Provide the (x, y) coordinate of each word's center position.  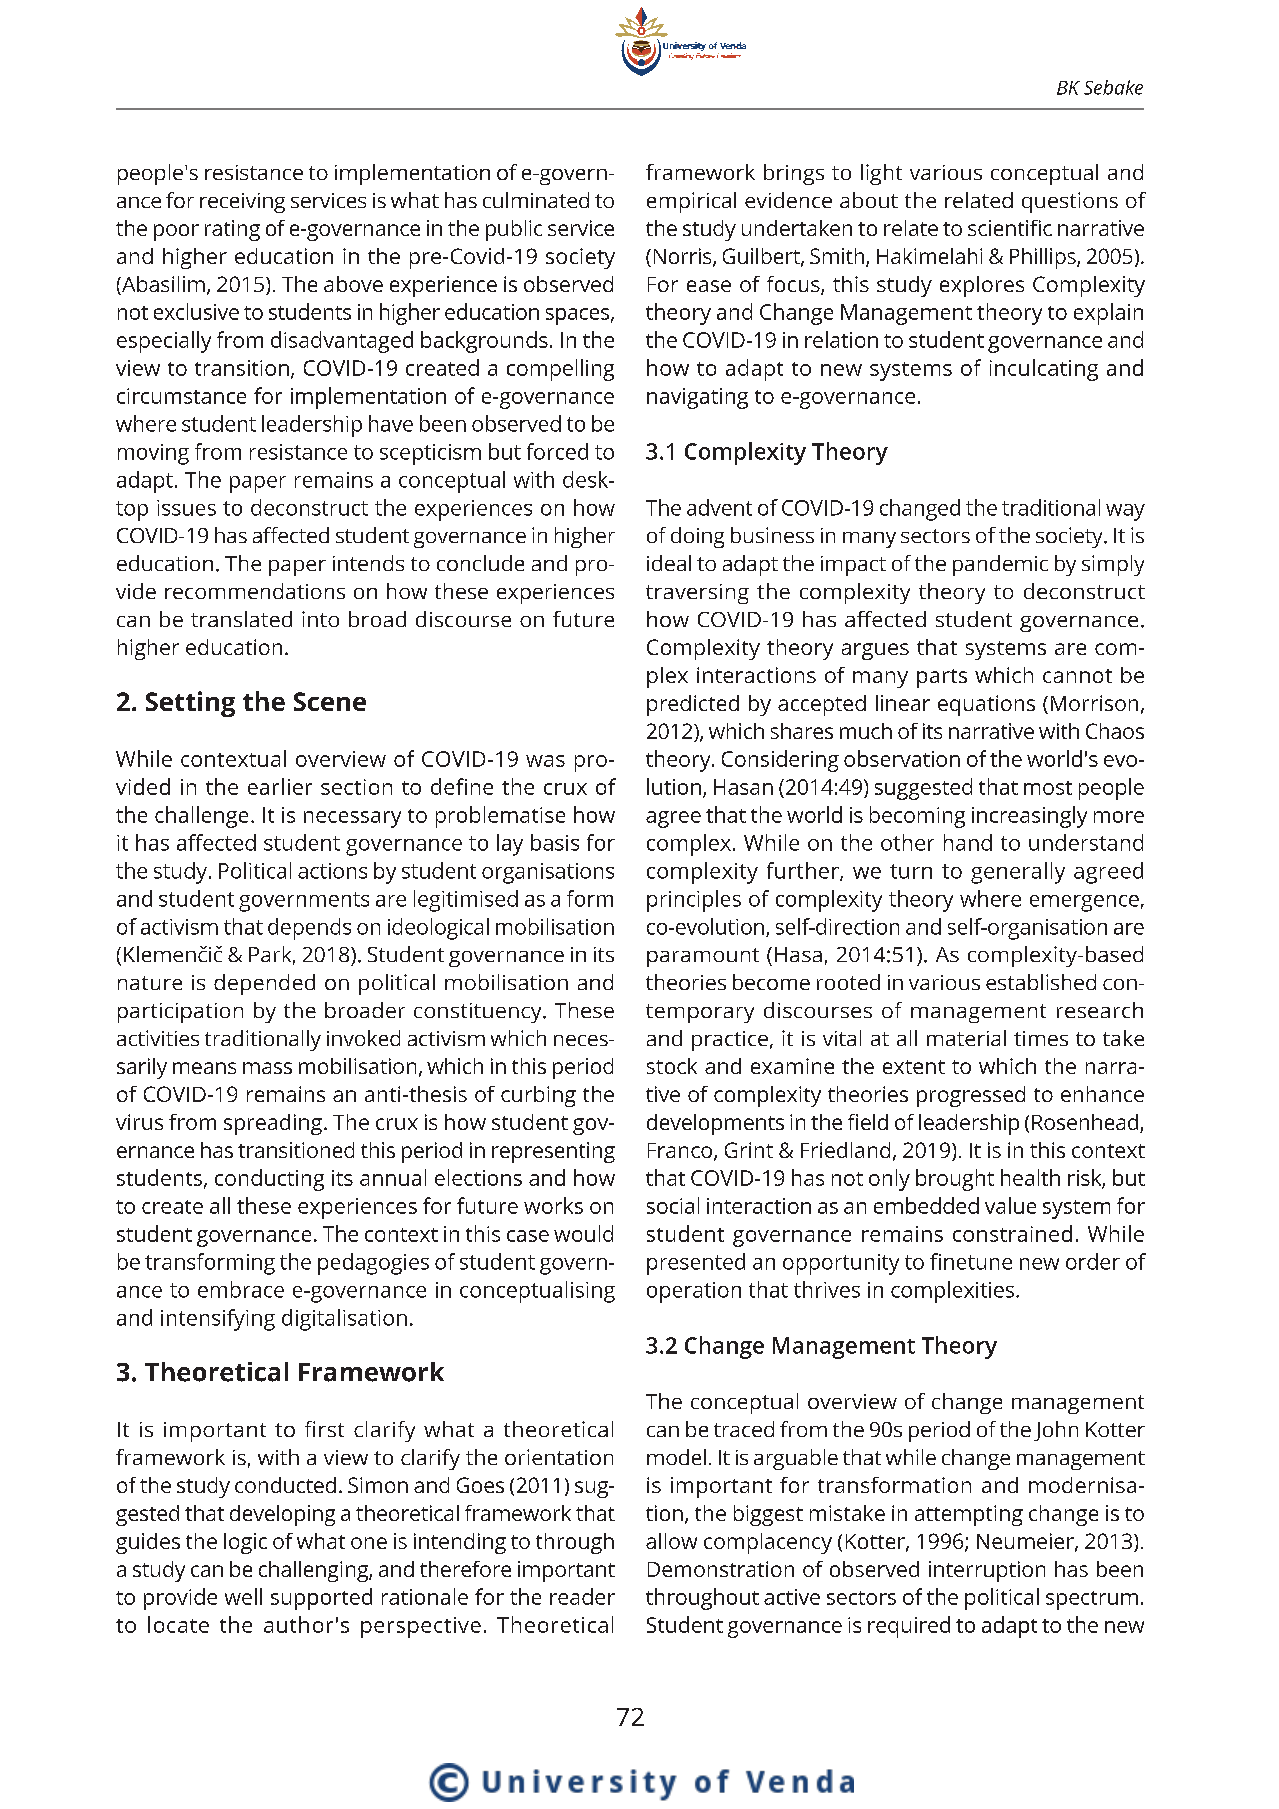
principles (694, 901)
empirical (691, 202)
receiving (242, 203)
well (243, 1596)
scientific (1010, 228)
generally (1018, 873)
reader (582, 1596)
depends (309, 929)
